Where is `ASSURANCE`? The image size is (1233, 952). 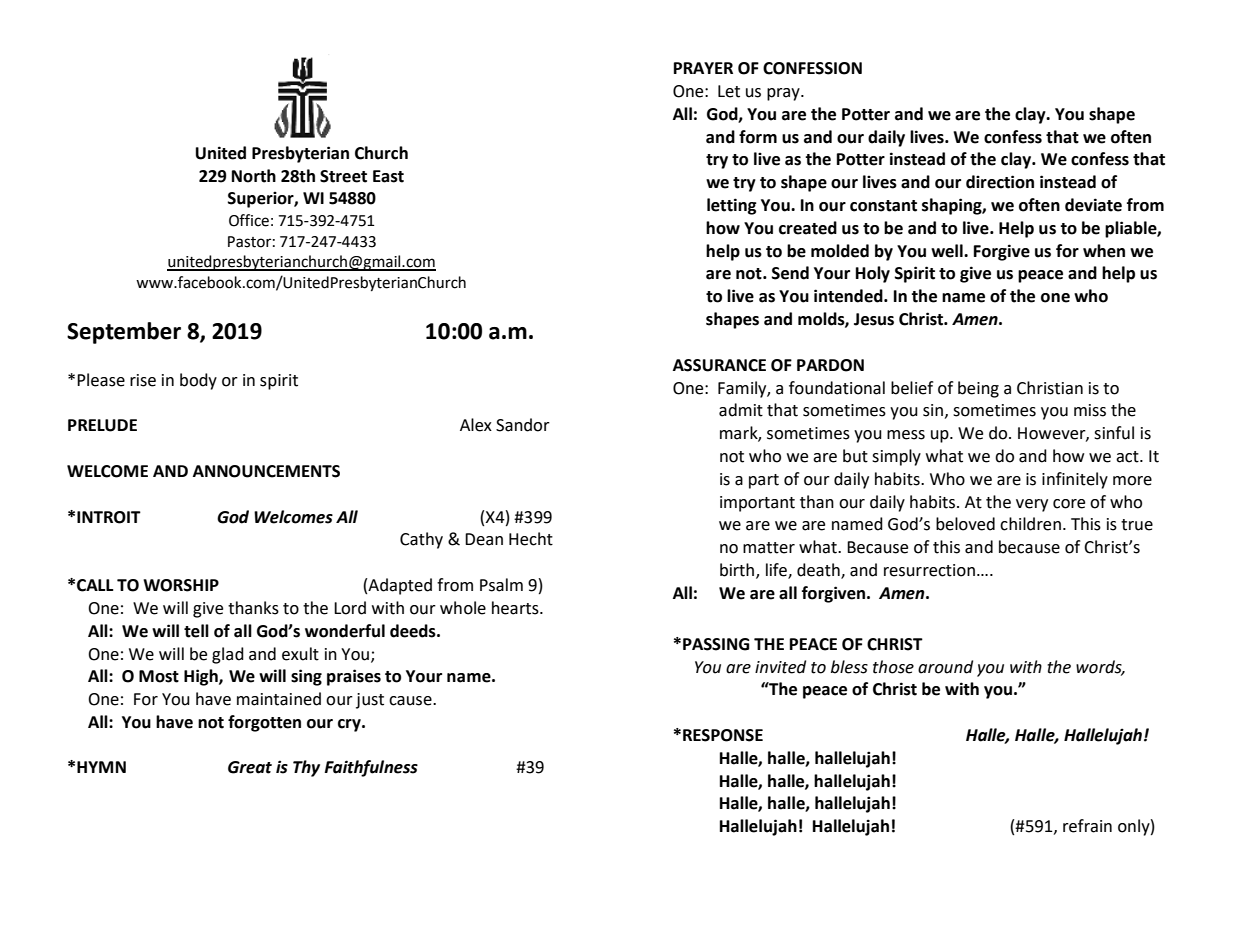 ASSURANCE is located at coordinates (719, 365).
